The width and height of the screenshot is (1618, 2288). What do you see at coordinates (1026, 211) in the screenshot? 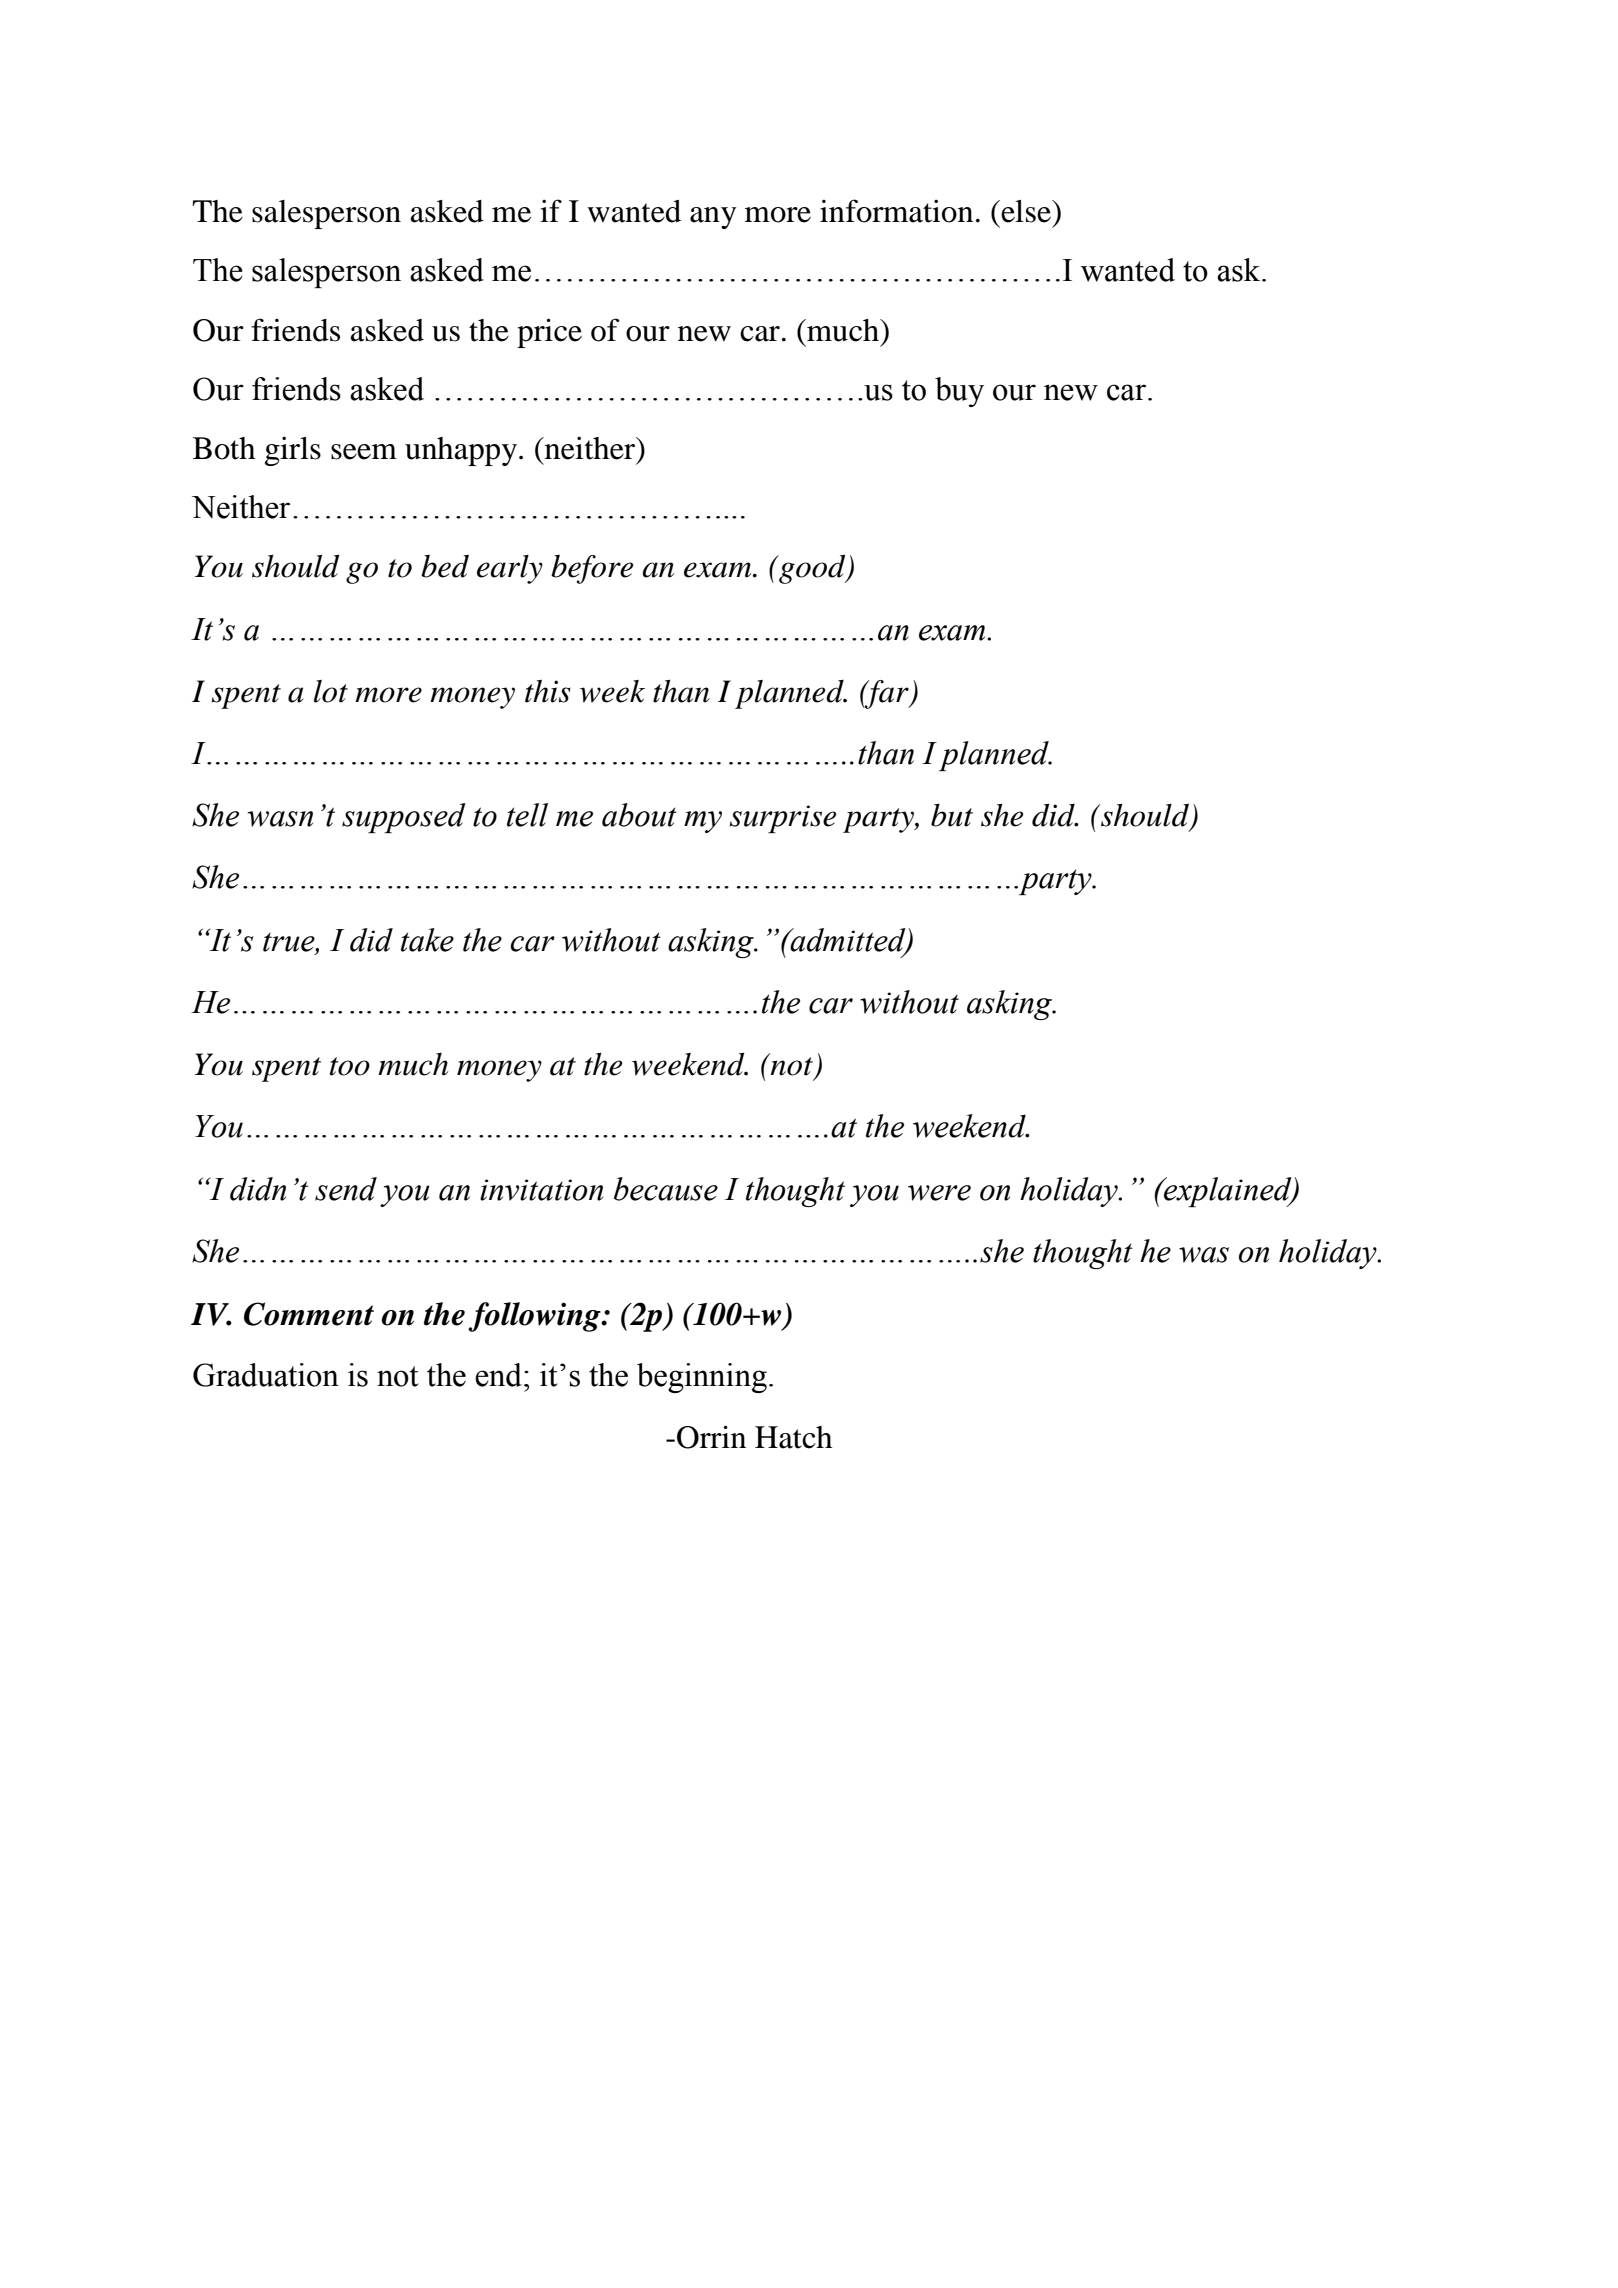
I see `else` at bounding box center [1026, 211].
